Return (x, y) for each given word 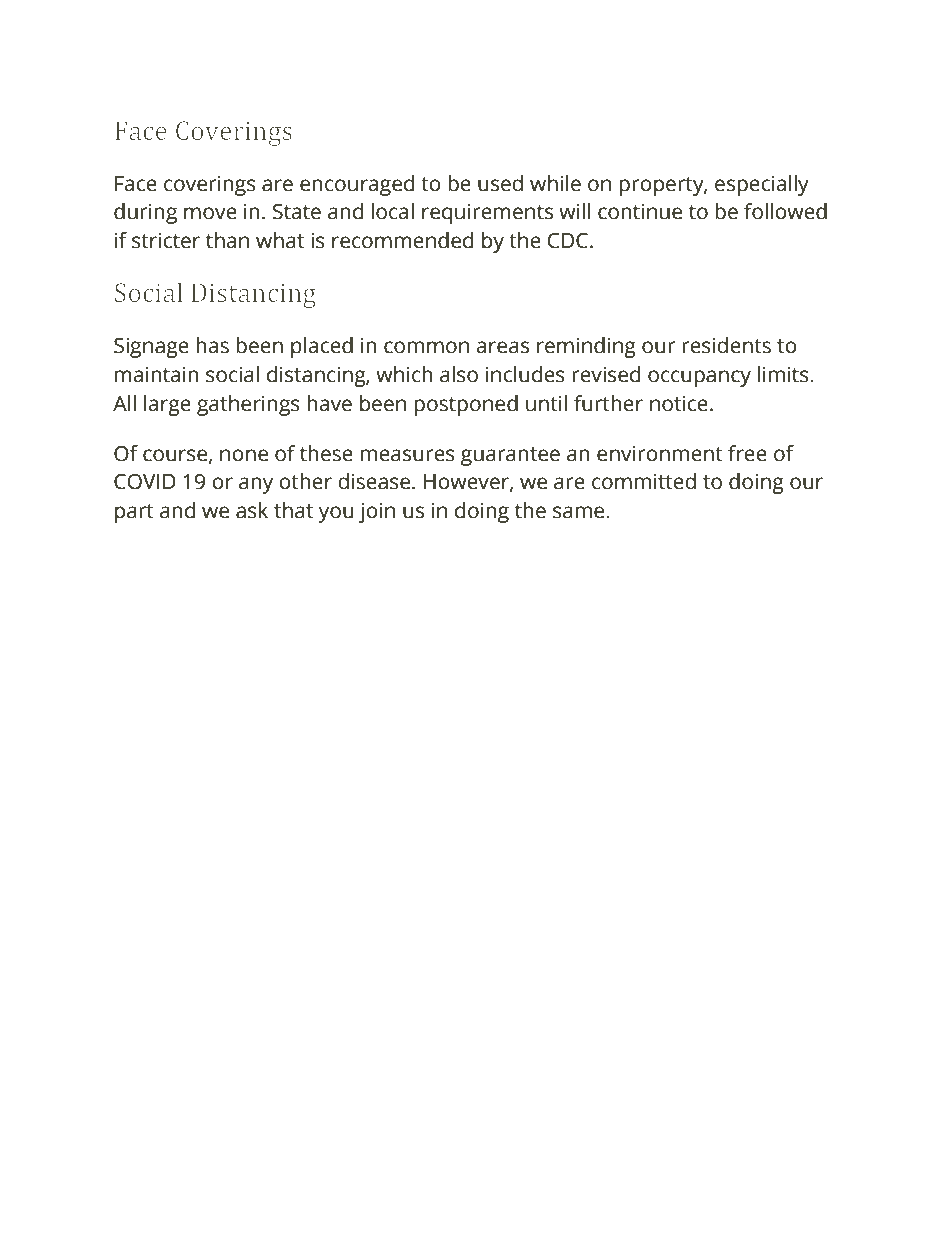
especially (762, 185)
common (426, 347)
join (377, 512)
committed (644, 481)
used (500, 183)
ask (252, 510)
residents (726, 345)
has (212, 345)
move (210, 213)
